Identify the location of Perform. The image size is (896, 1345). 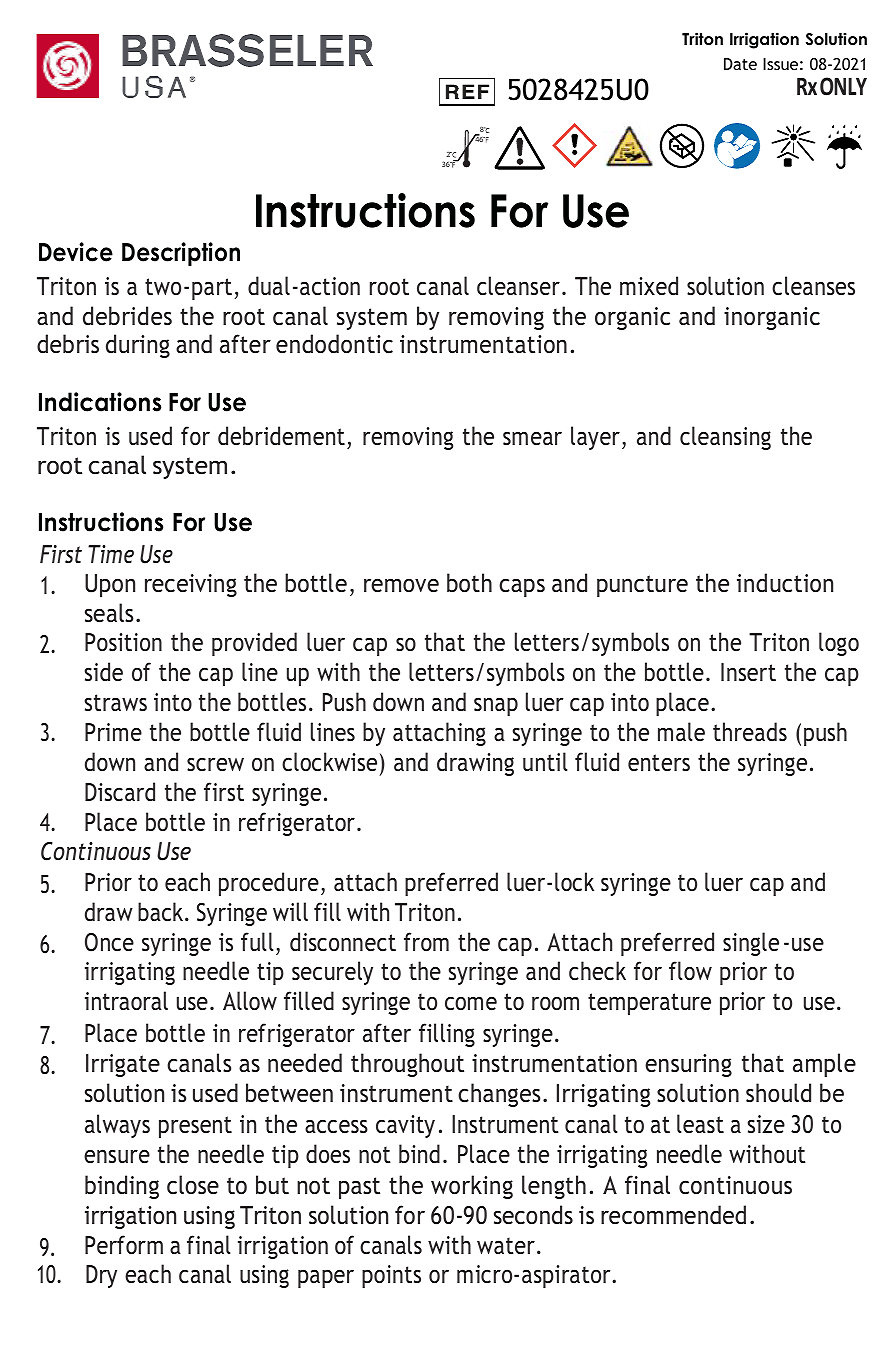
(124, 1245).
